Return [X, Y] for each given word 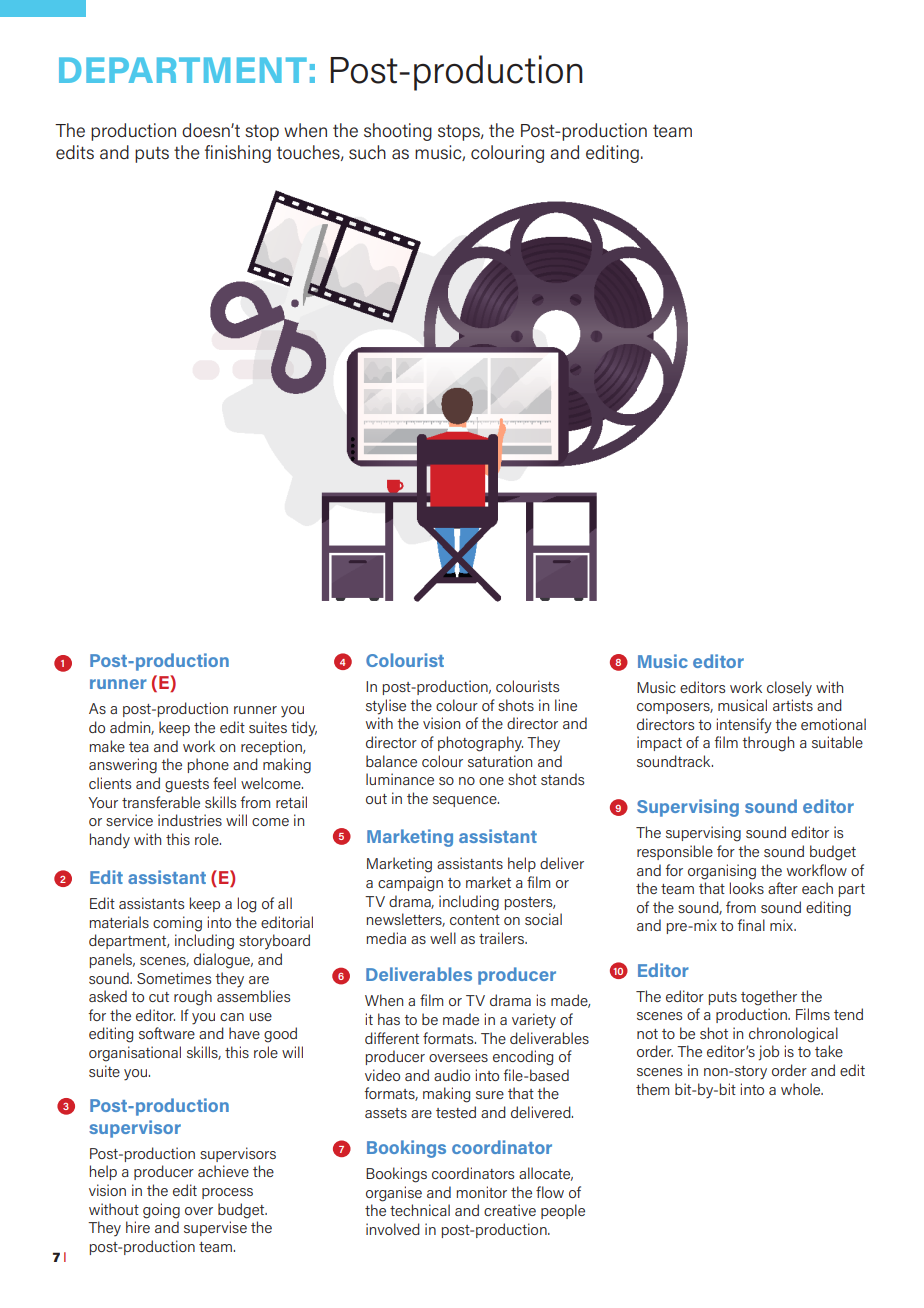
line [566, 705]
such [367, 152]
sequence [466, 801]
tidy [304, 729]
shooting [398, 132]
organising [722, 872]
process [227, 1193]
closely [789, 688]
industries [190, 820]
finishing [238, 154]
